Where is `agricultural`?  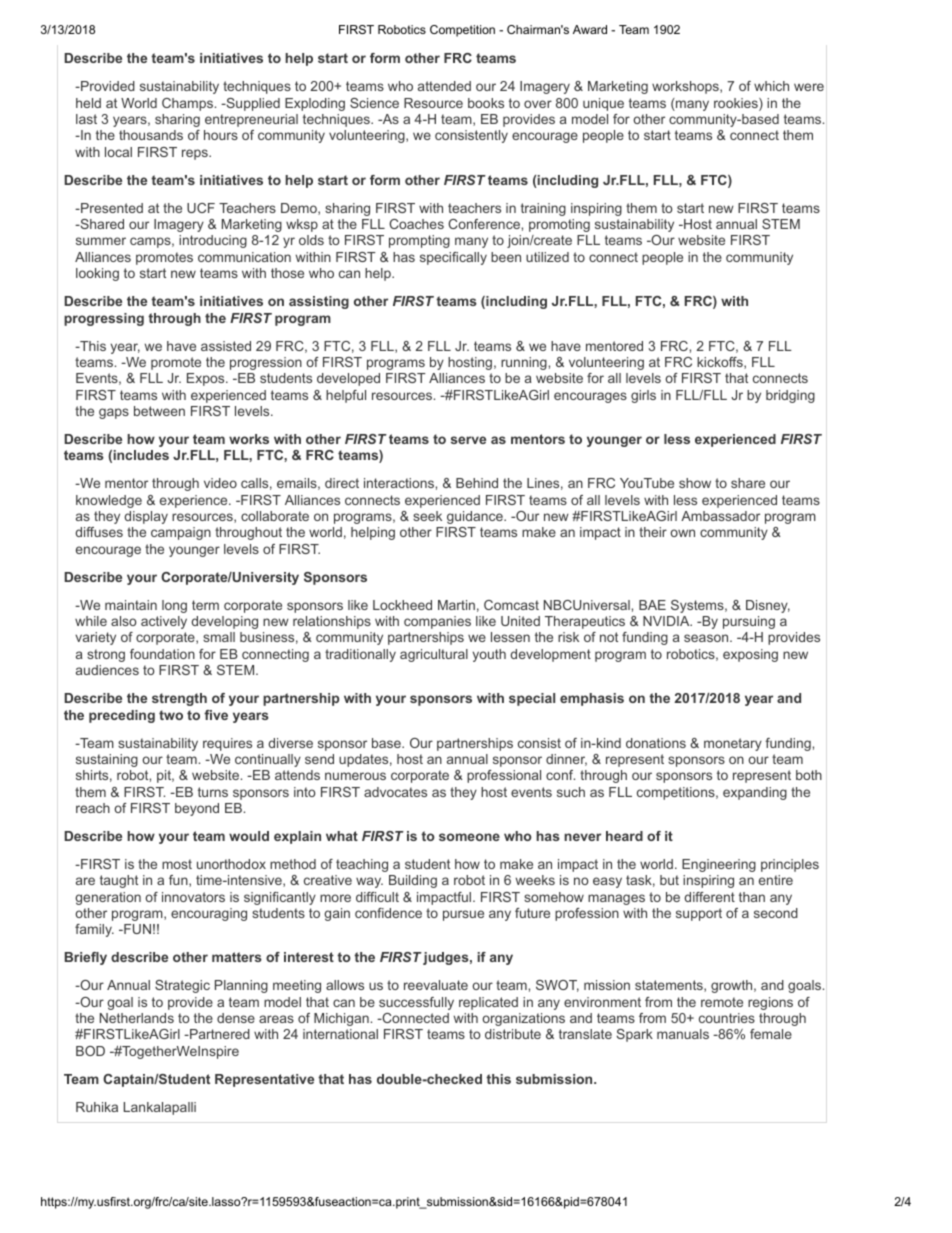
agricultural is located at coordinates (434, 655).
